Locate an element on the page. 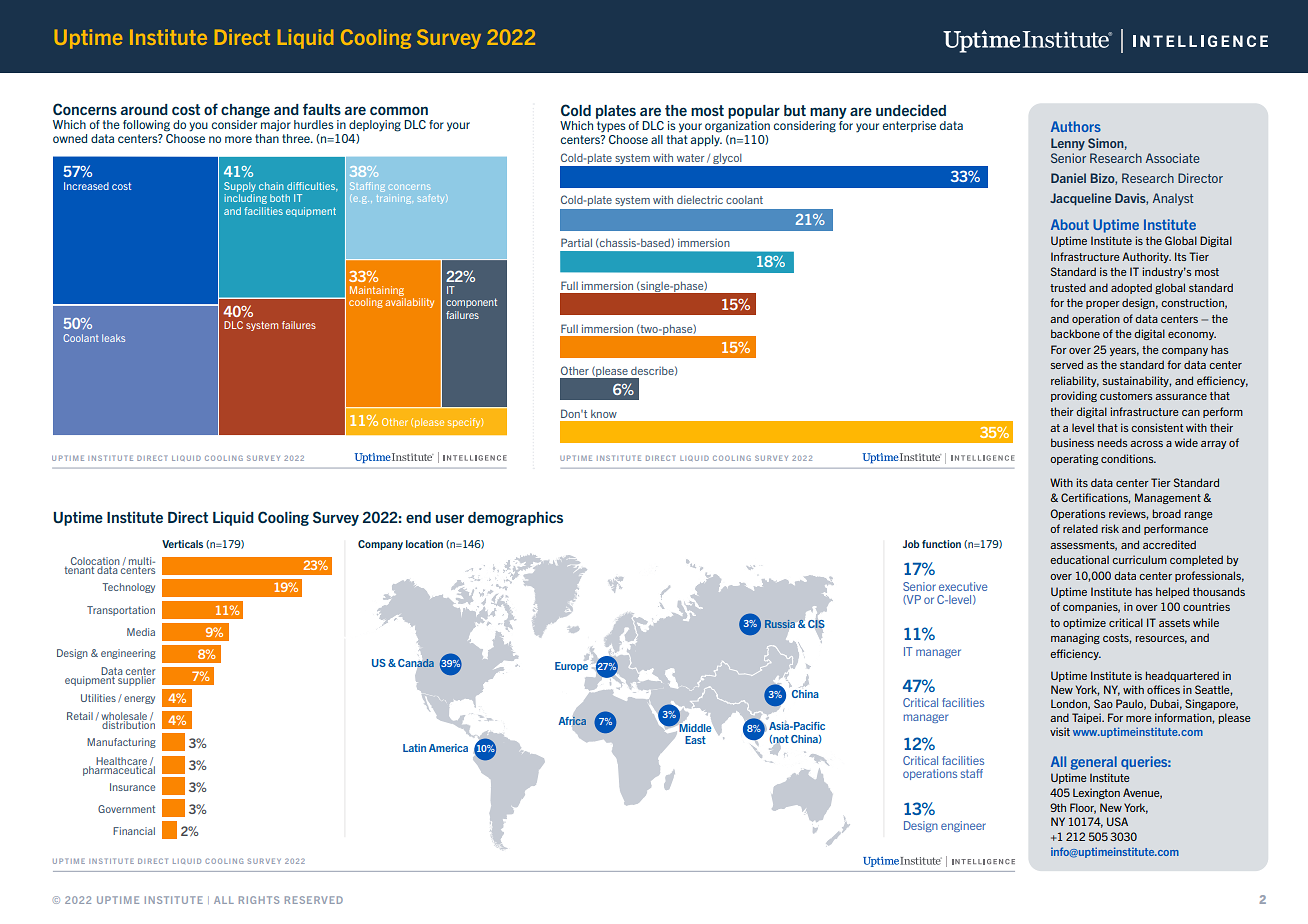  energy is located at coordinates (139, 700).
